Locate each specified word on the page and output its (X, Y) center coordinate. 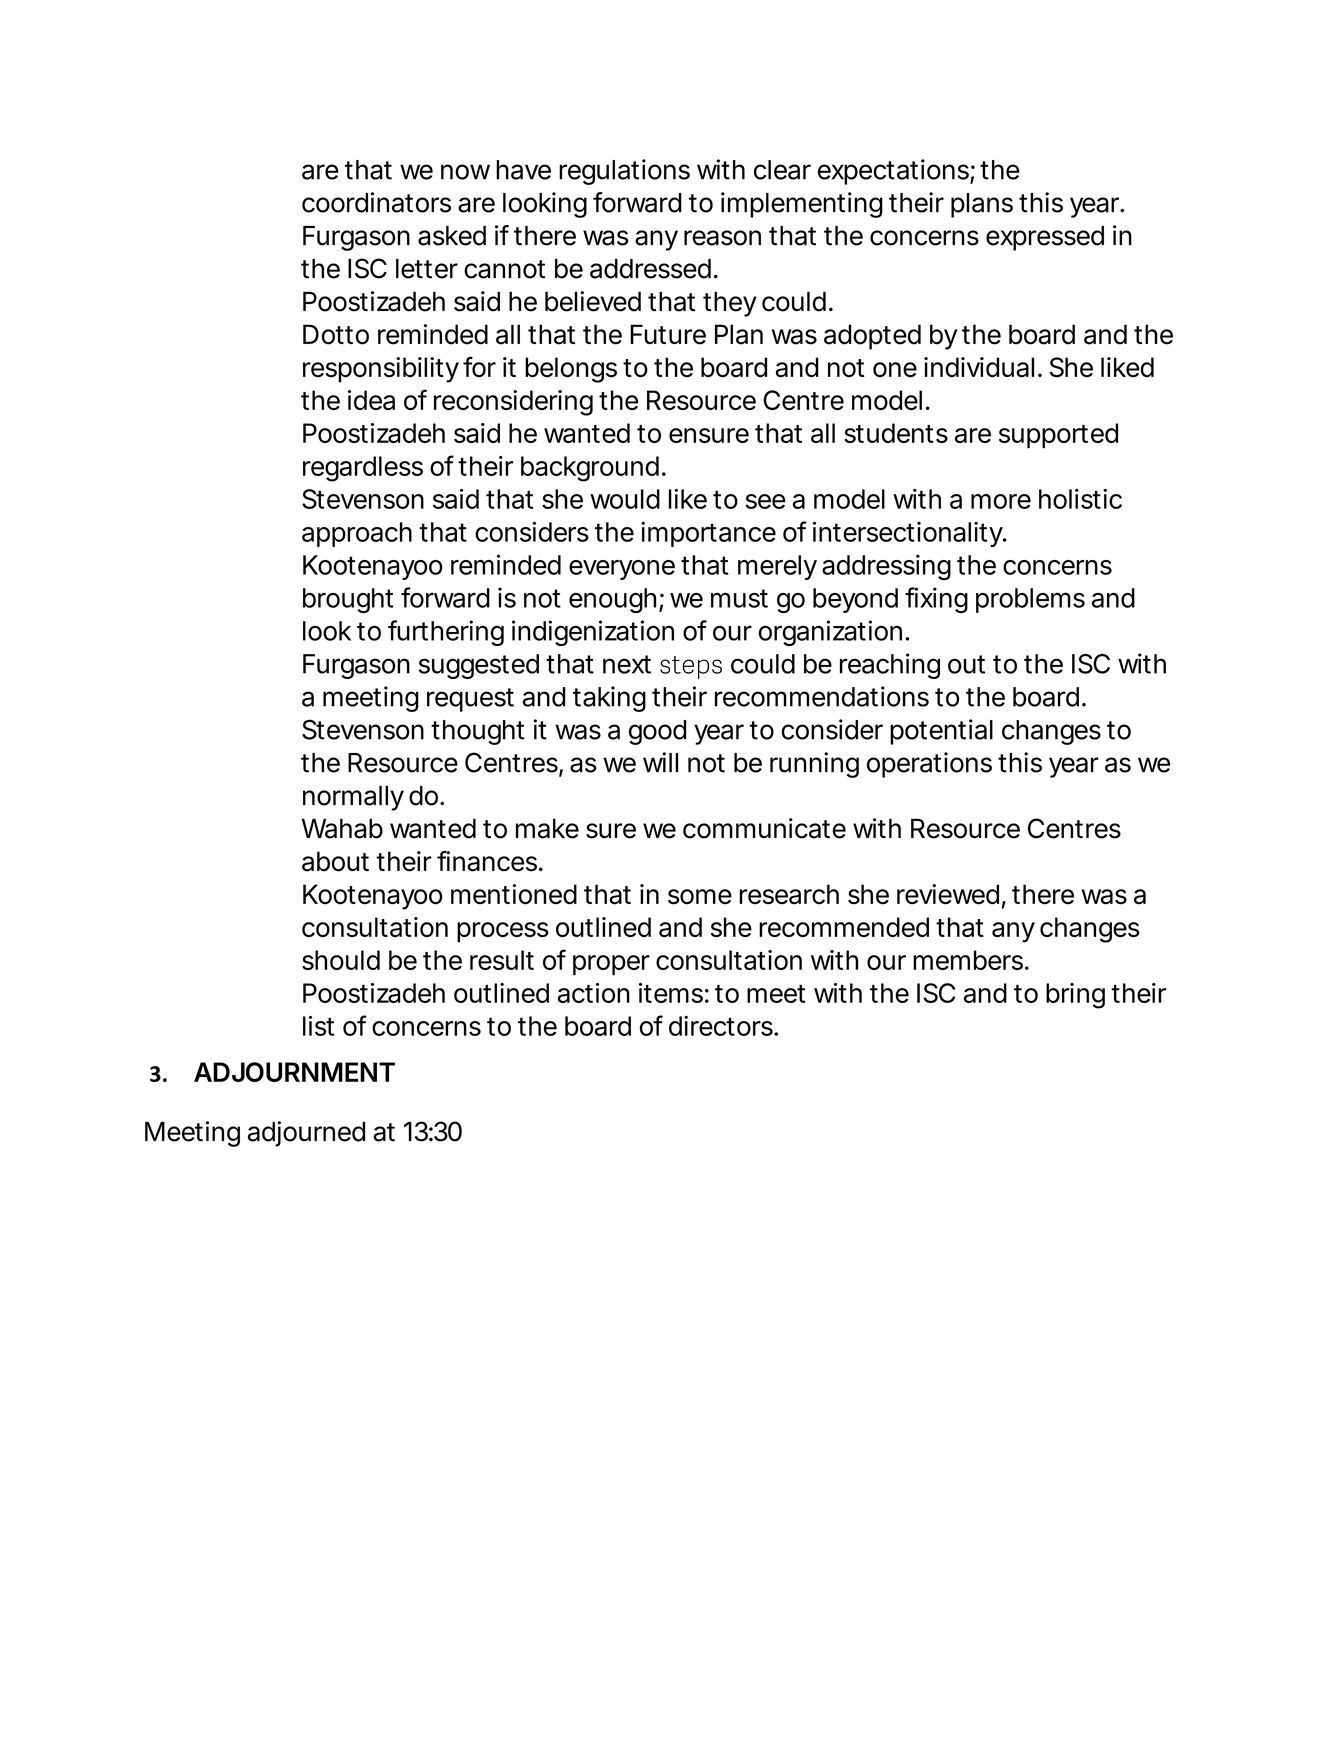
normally (353, 798)
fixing (936, 600)
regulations (624, 172)
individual (979, 367)
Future (668, 334)
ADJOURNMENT (294, 1072)
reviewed (948, 894)
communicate (764, 828)
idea (371, 400)
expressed (1045, 238)
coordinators (376, 202)
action (594, 993)
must (739, 598)
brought (348, 600)
